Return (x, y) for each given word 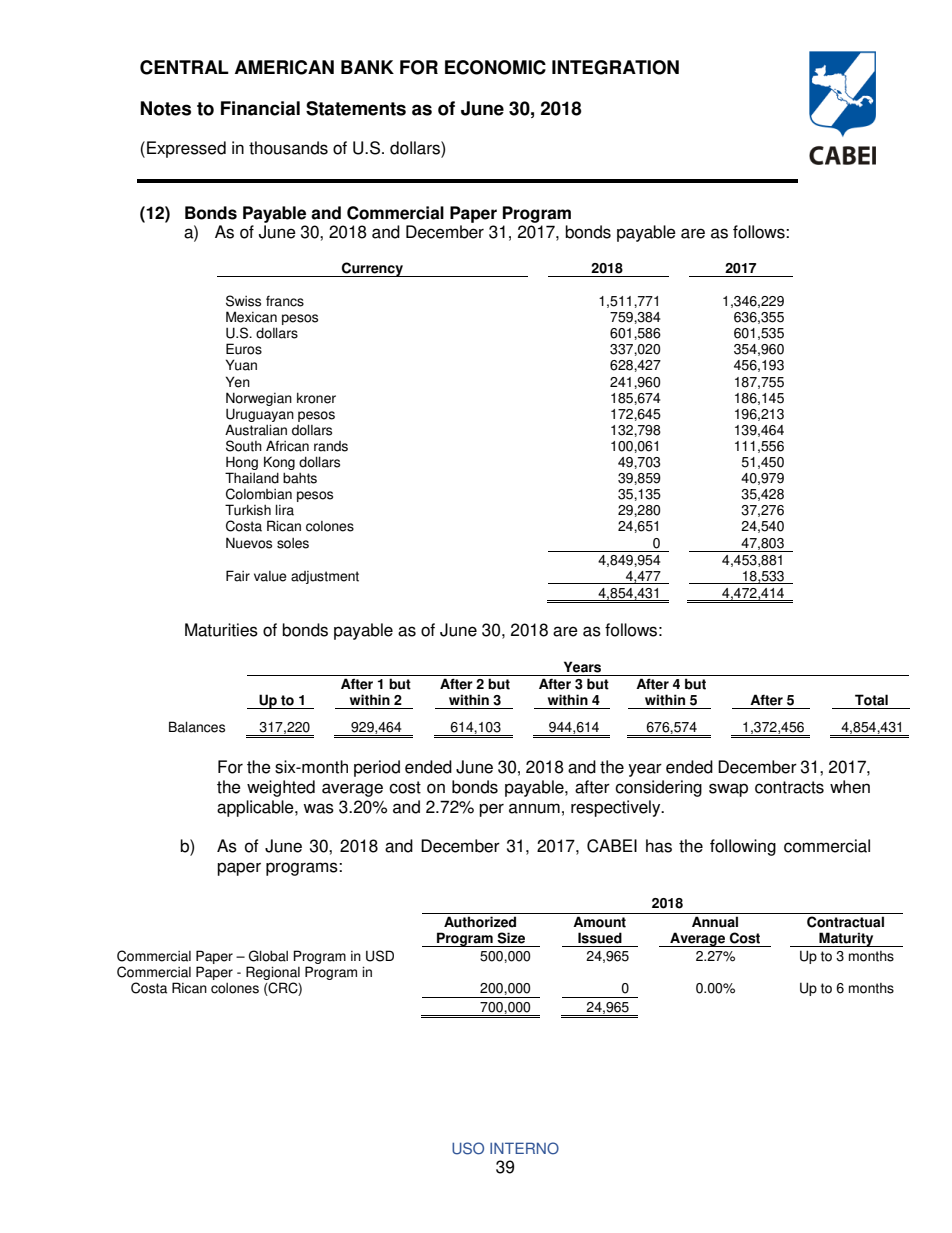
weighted (281, 788)
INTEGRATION (615, 67)
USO (468, 1148)
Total (871, 700)
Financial (260, 108)
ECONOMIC (495, 67)
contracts (789, 787)
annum (534, 808)
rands (331, 446)
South (244, 446)
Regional (273, 974)
